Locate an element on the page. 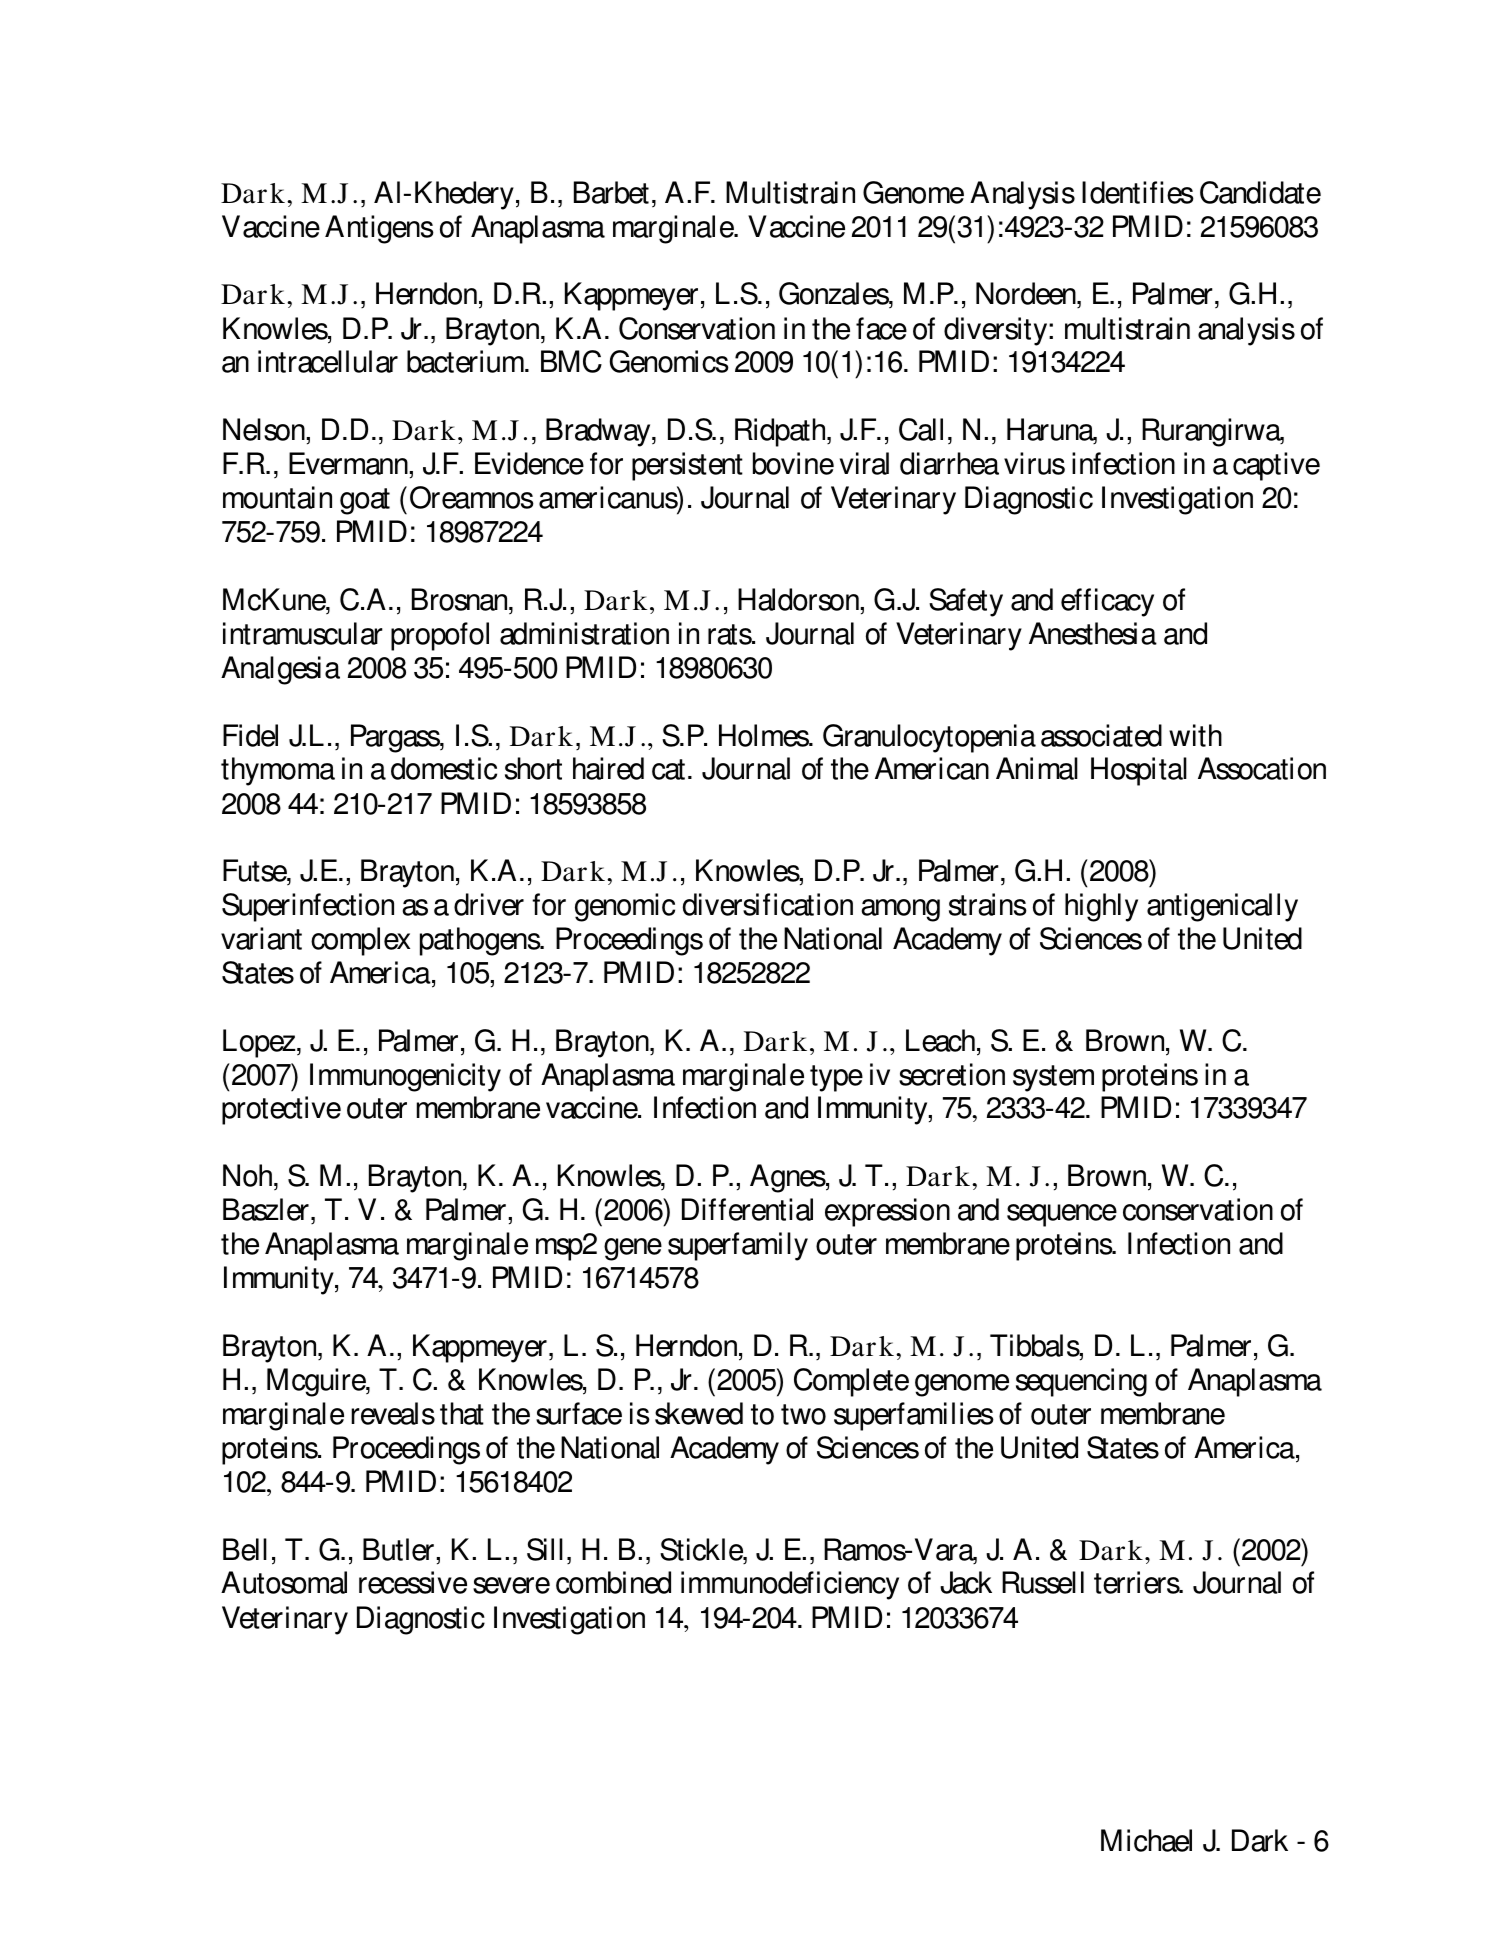  BMC is located at coordinates (571, 361).
